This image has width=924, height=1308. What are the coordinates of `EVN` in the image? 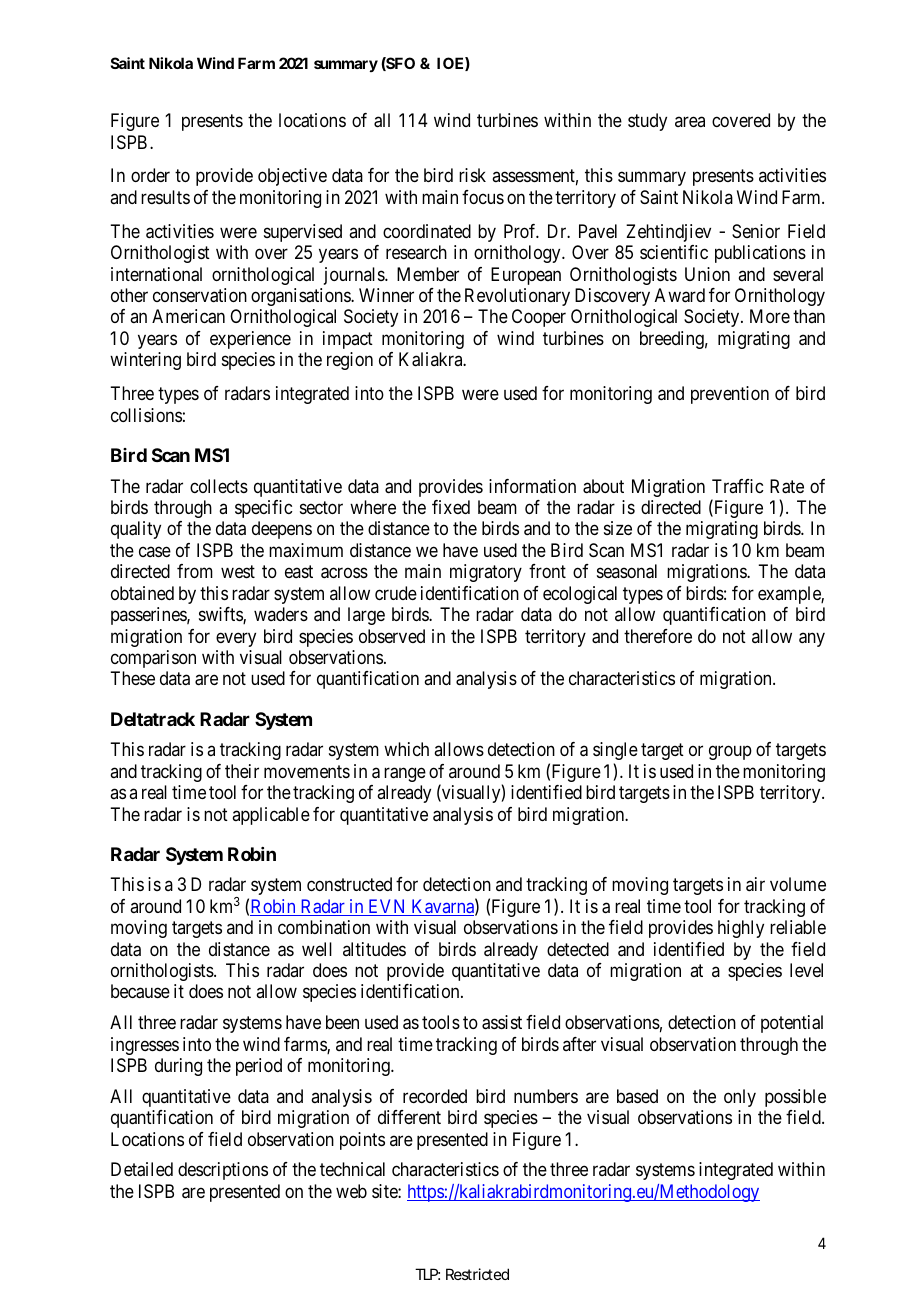 It's located at (387, 907).
